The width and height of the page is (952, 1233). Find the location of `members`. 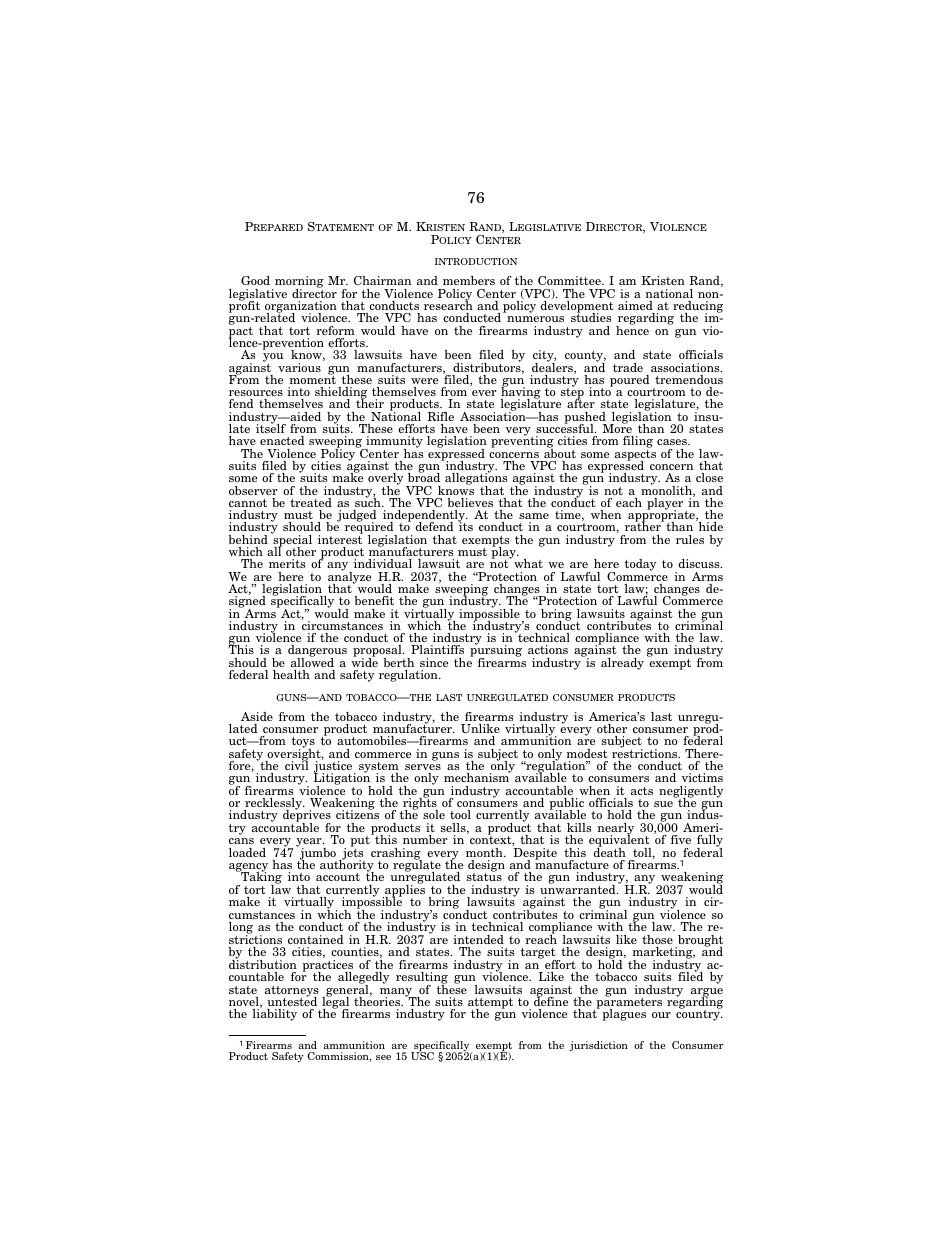

members is located at coordinates (469, 280).
